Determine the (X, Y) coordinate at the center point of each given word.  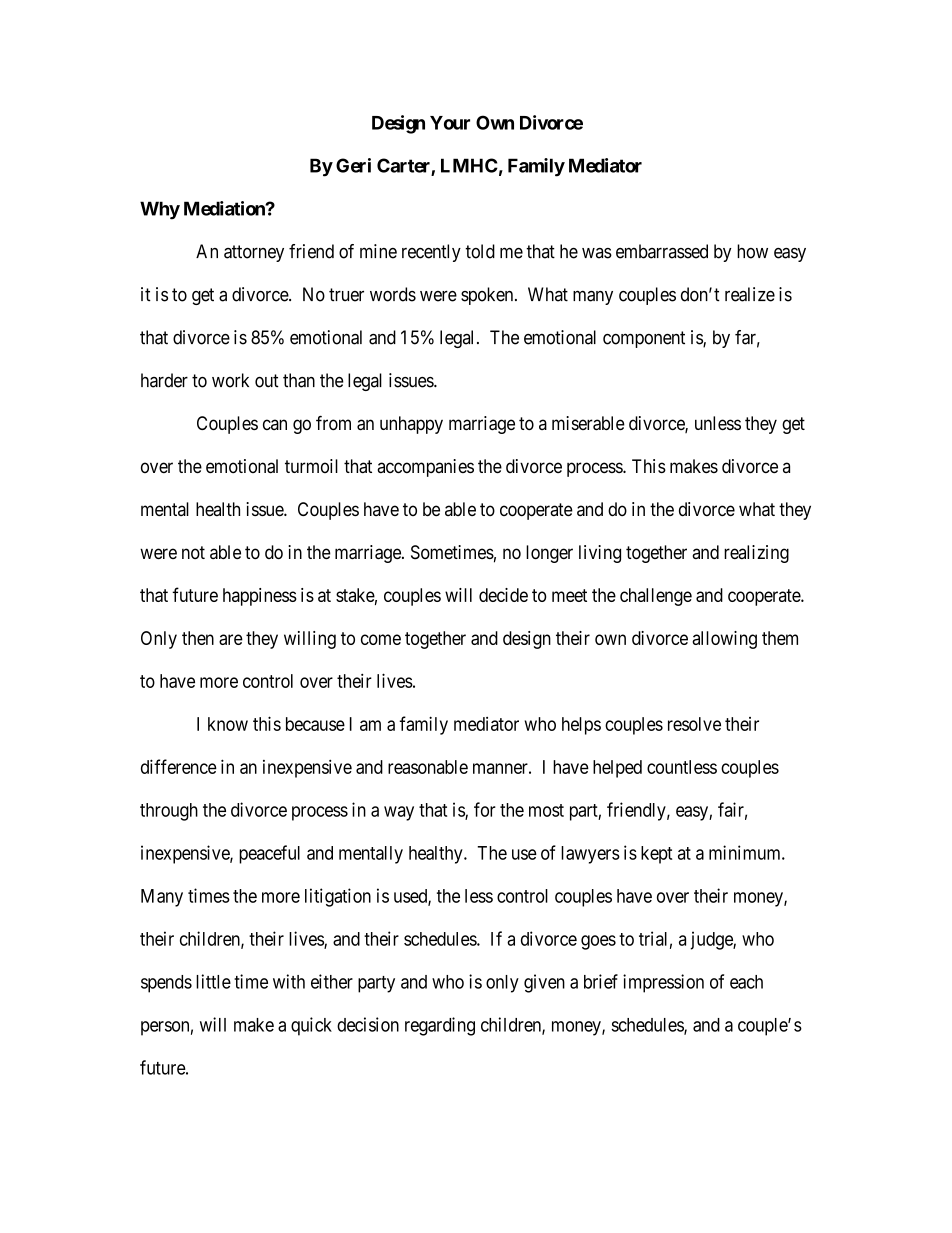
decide (503, 595)
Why (160, 210)
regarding (440, 1026)
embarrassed (662, 251)
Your (450, 123)
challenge (656, 597)
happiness (260, 597)
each (746, 982)
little (213, 981)
